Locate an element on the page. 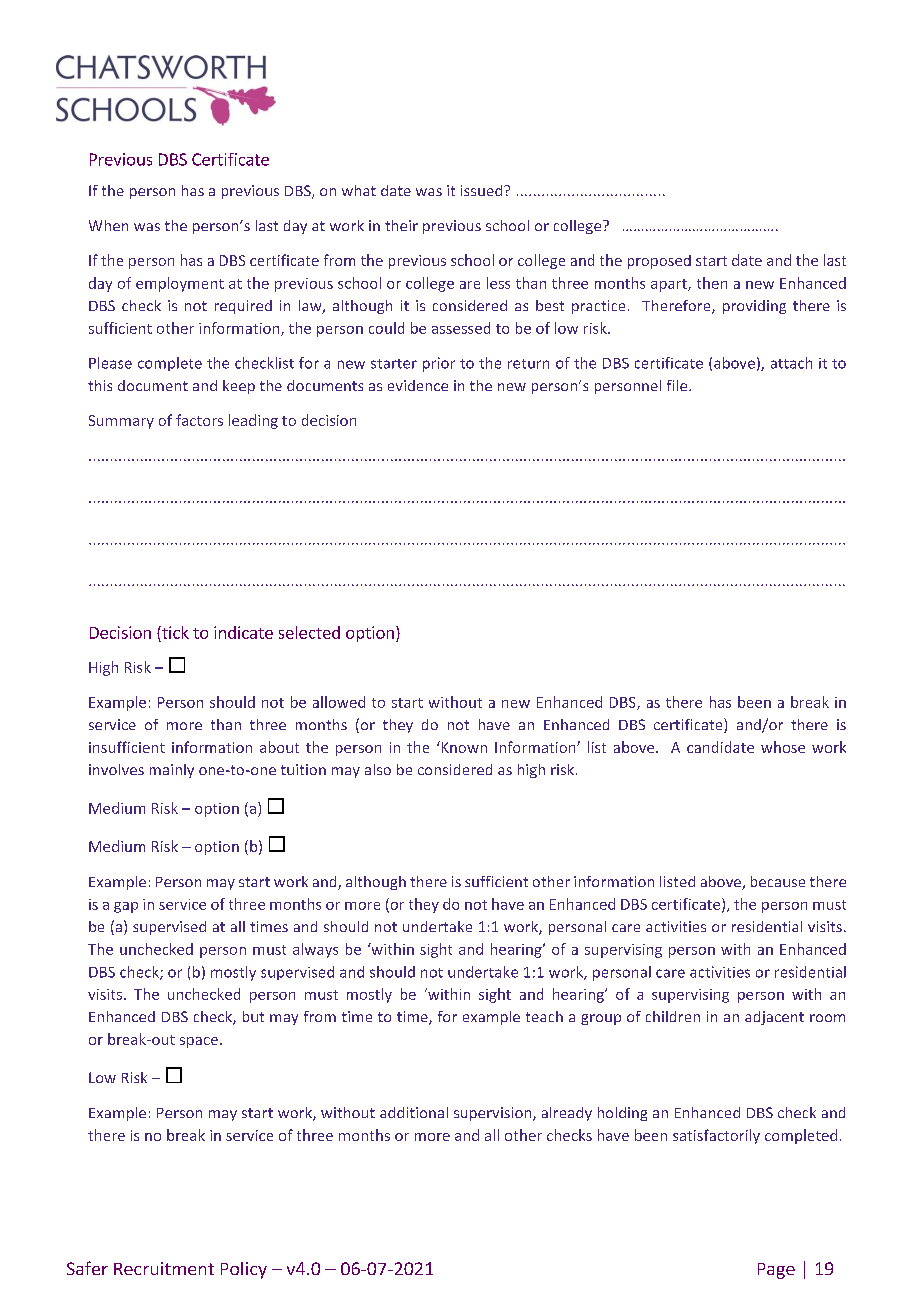  space is located at coordinates (199, 1042).
